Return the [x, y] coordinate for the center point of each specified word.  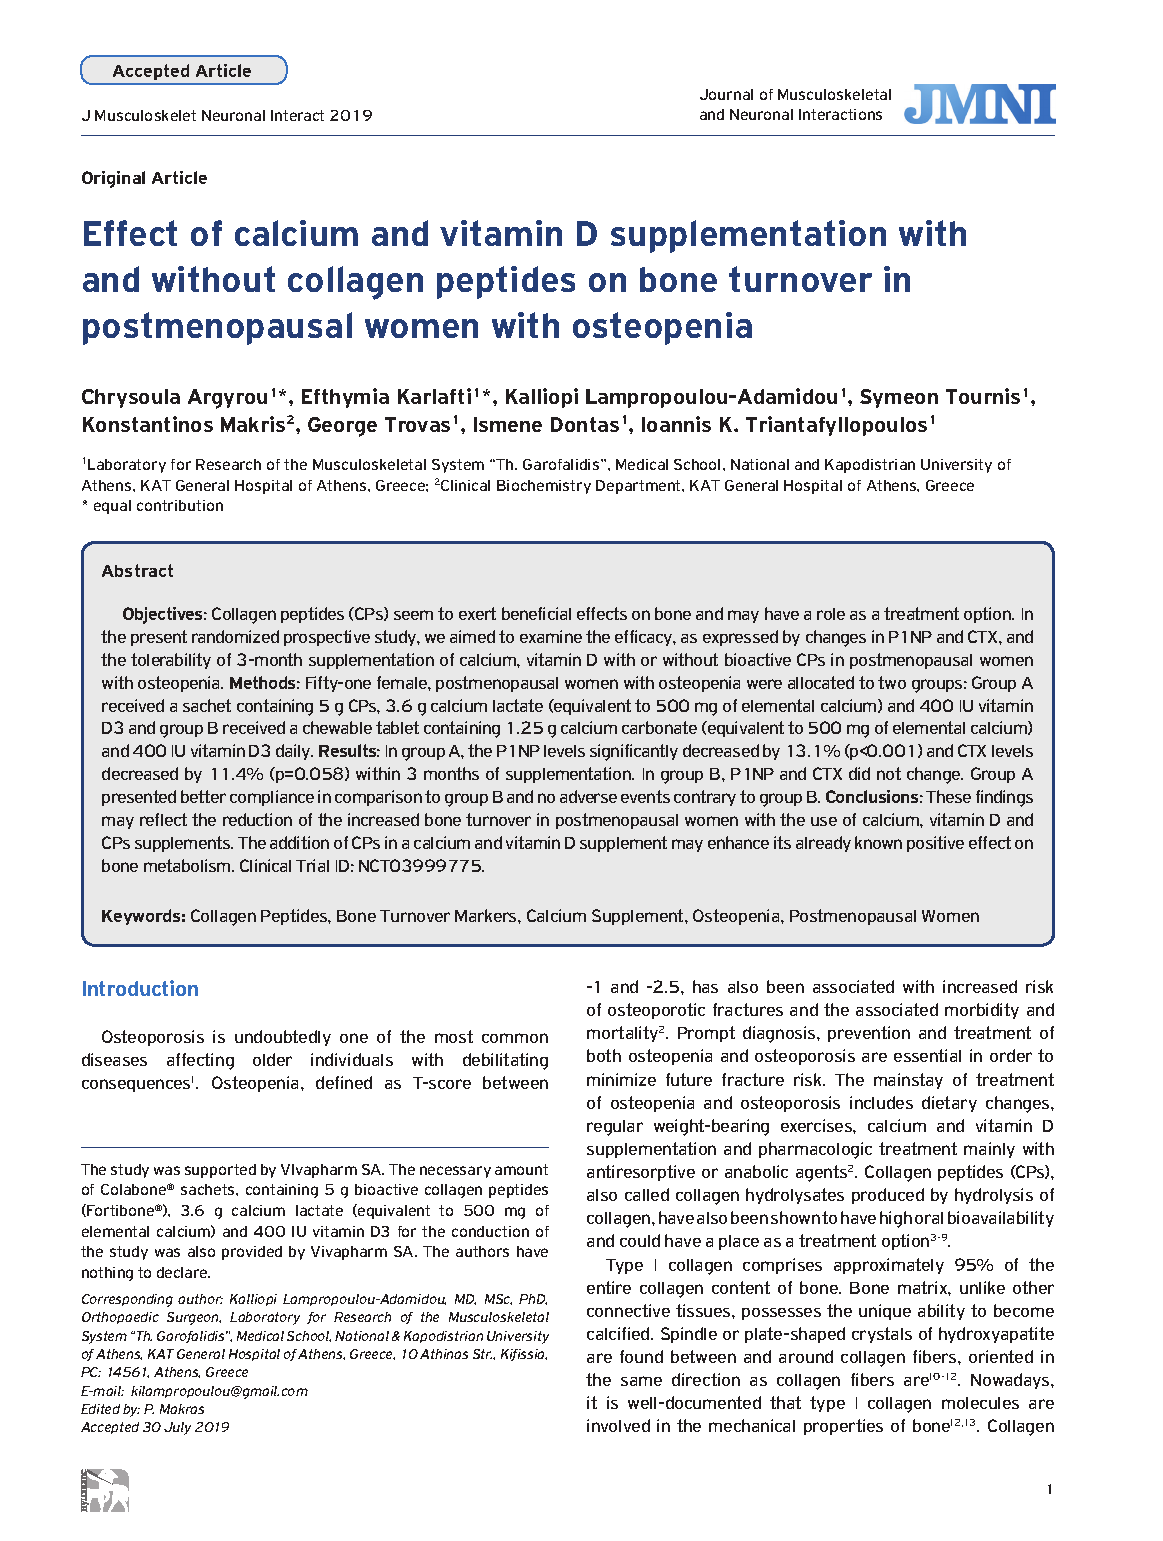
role [831, 614]
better [203, 796]
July [177, 1428]
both [604, 1055]
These [948, 796]
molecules [980, 1403]
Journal [726, 94]
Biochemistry [544, 487]
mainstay [908, 1081]
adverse [588, 796]
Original [113, 179]
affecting [200, 1061]
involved [618, 1425]
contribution [180, 505]
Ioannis [676, 424]
